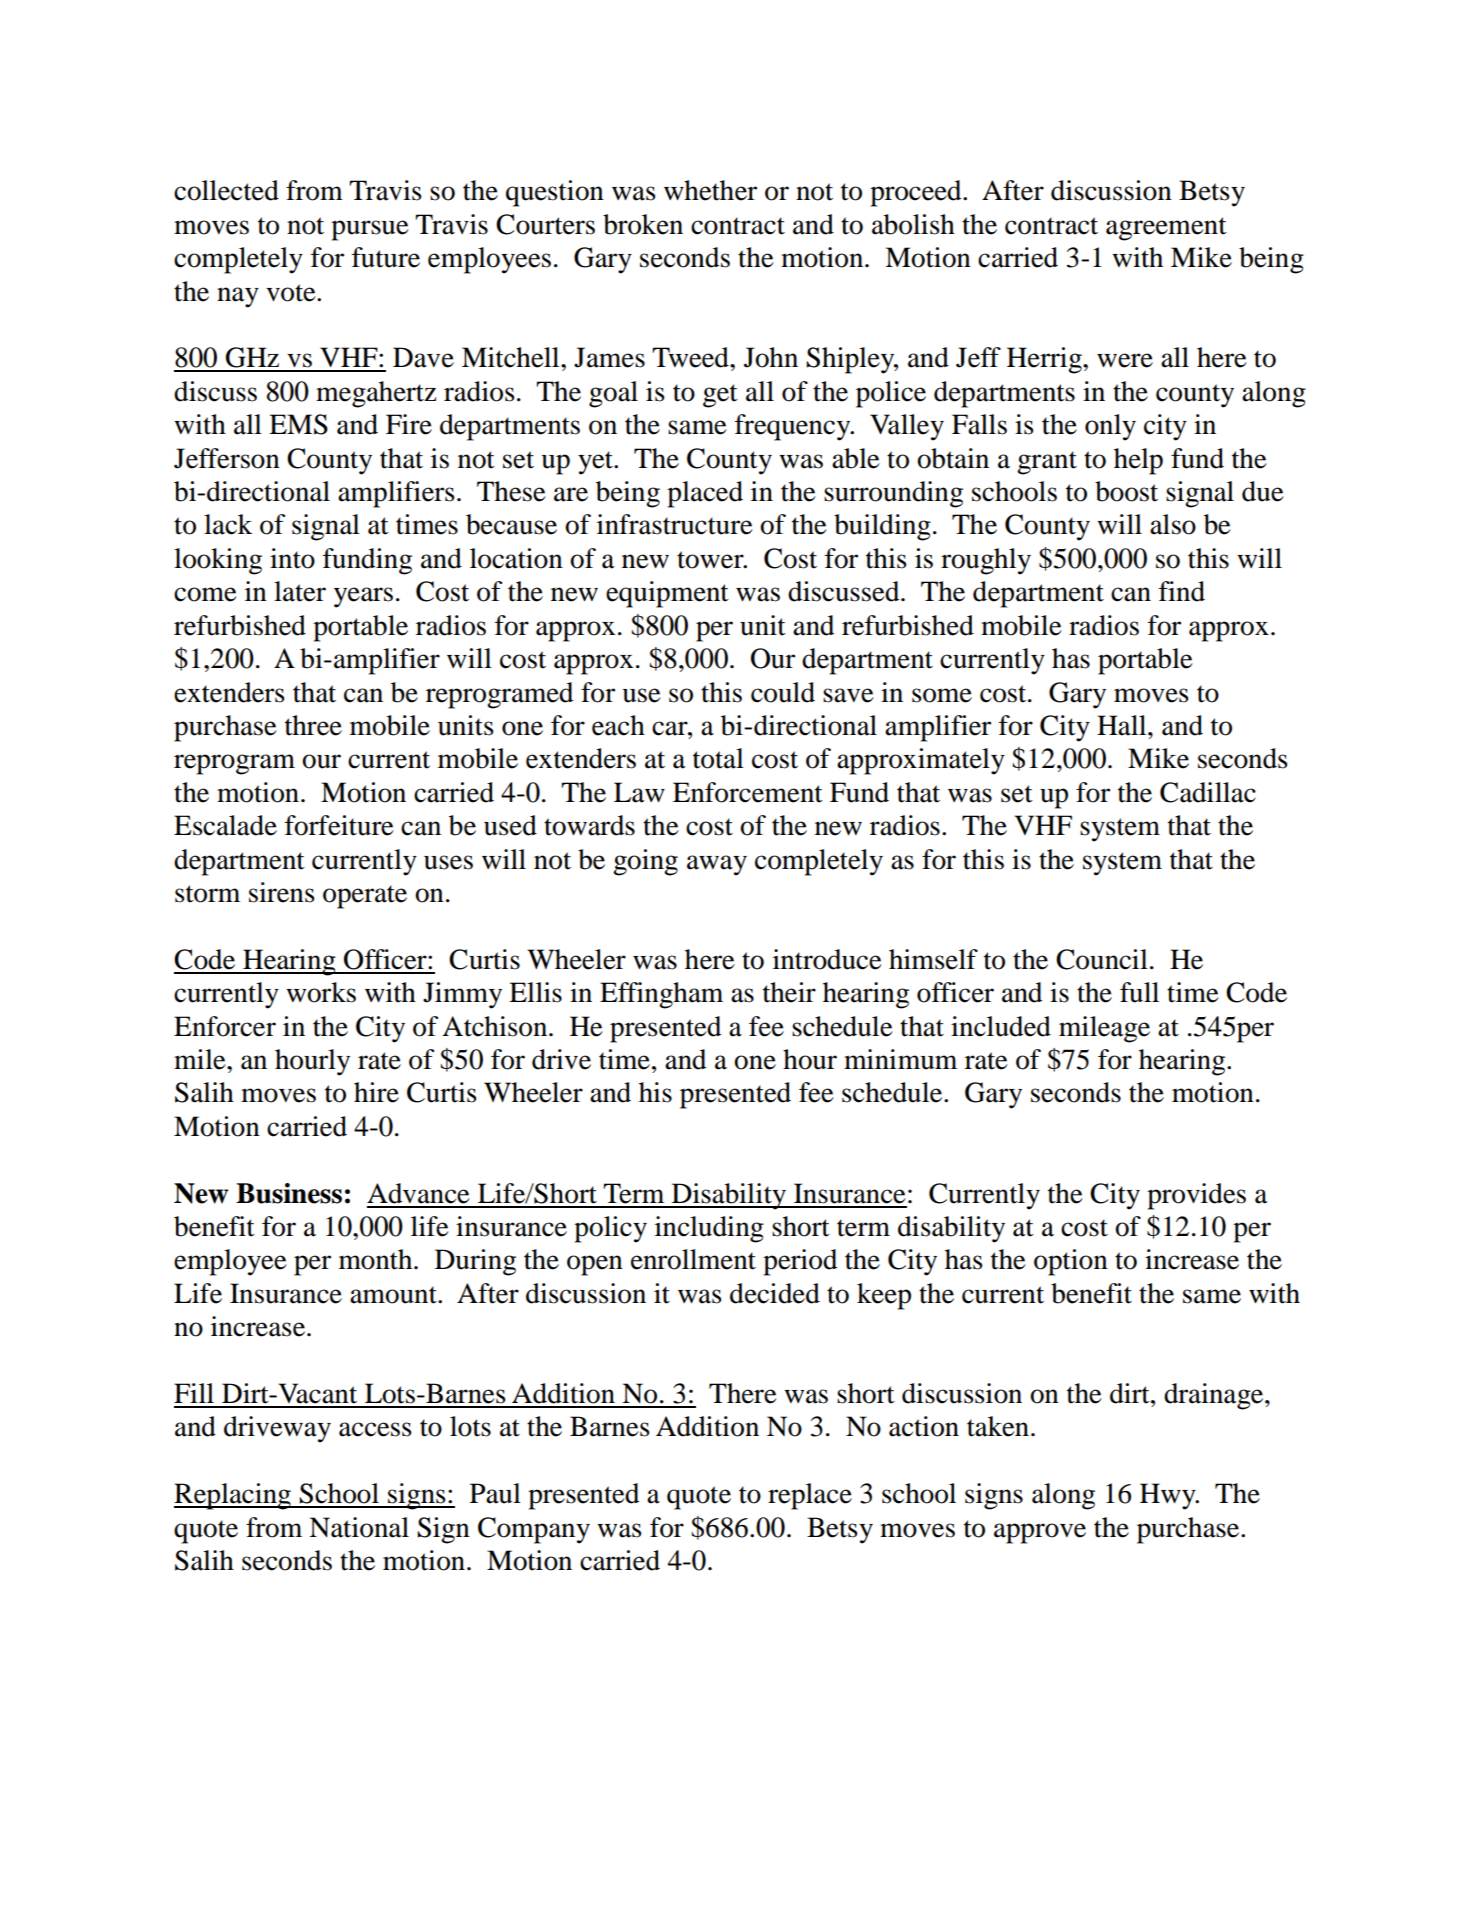 The width and height of the screenshot is (1481, 1917). What do you see at coordinates (710, 190) in the screenshot?
I see `whether` at bounding box center [710, 190].
